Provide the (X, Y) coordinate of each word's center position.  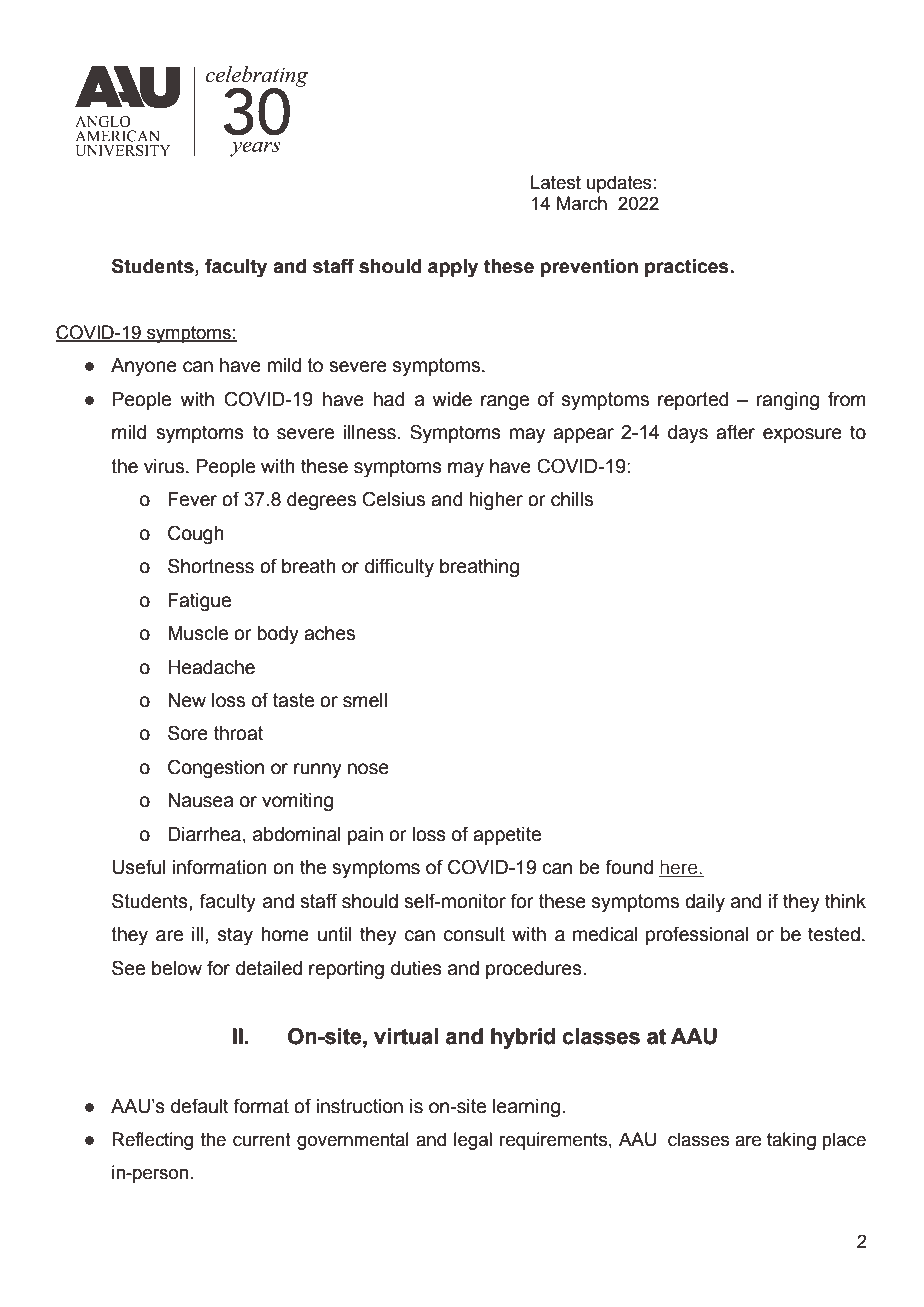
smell (365, 700)
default (200, 1106)
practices (688, 268)
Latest (556, 182)
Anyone (144, 367)
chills (572, 499)
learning (526, 1108)
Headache (211, 667)
